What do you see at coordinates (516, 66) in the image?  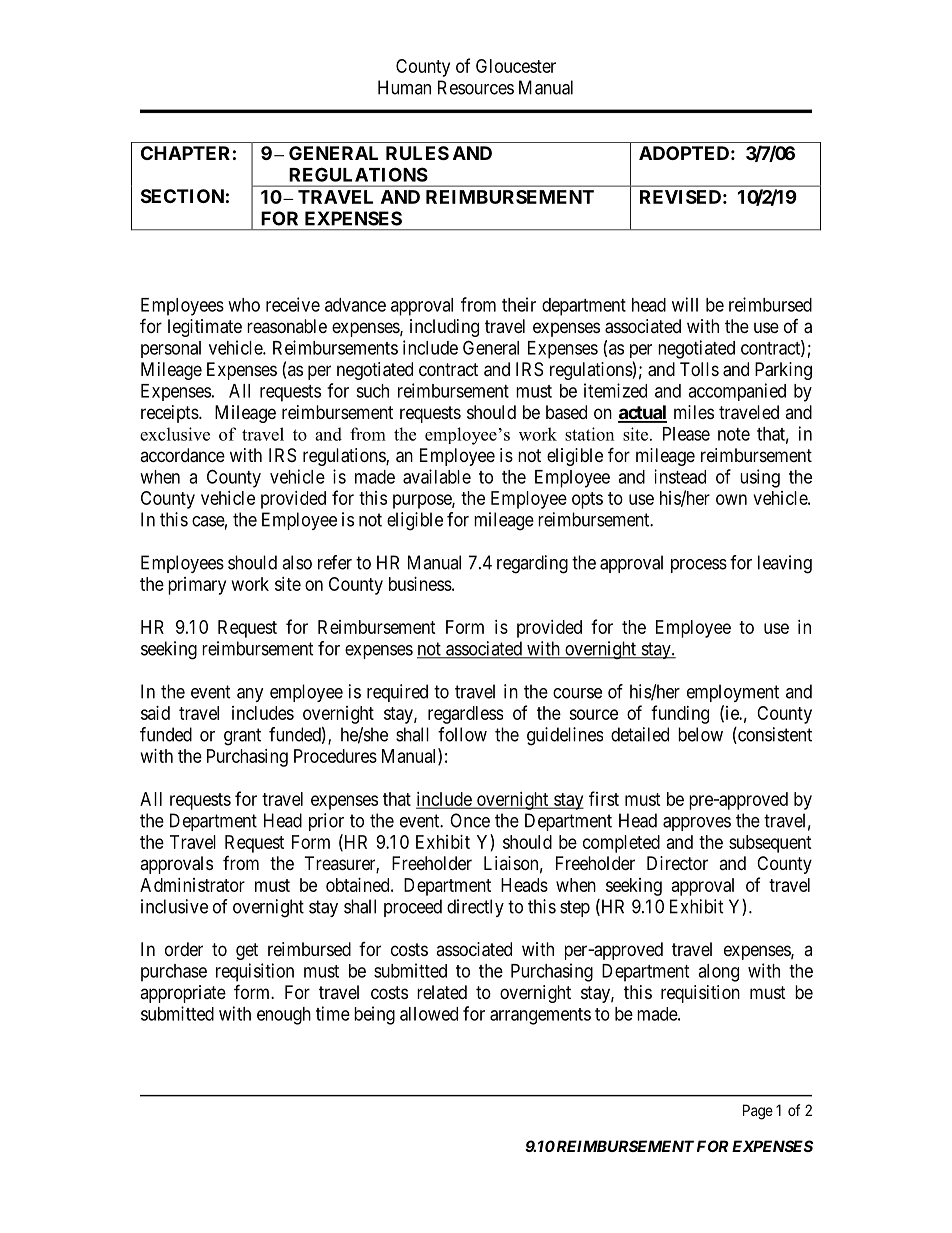 I see `Gloucester` at bounding box center [516, 66].
